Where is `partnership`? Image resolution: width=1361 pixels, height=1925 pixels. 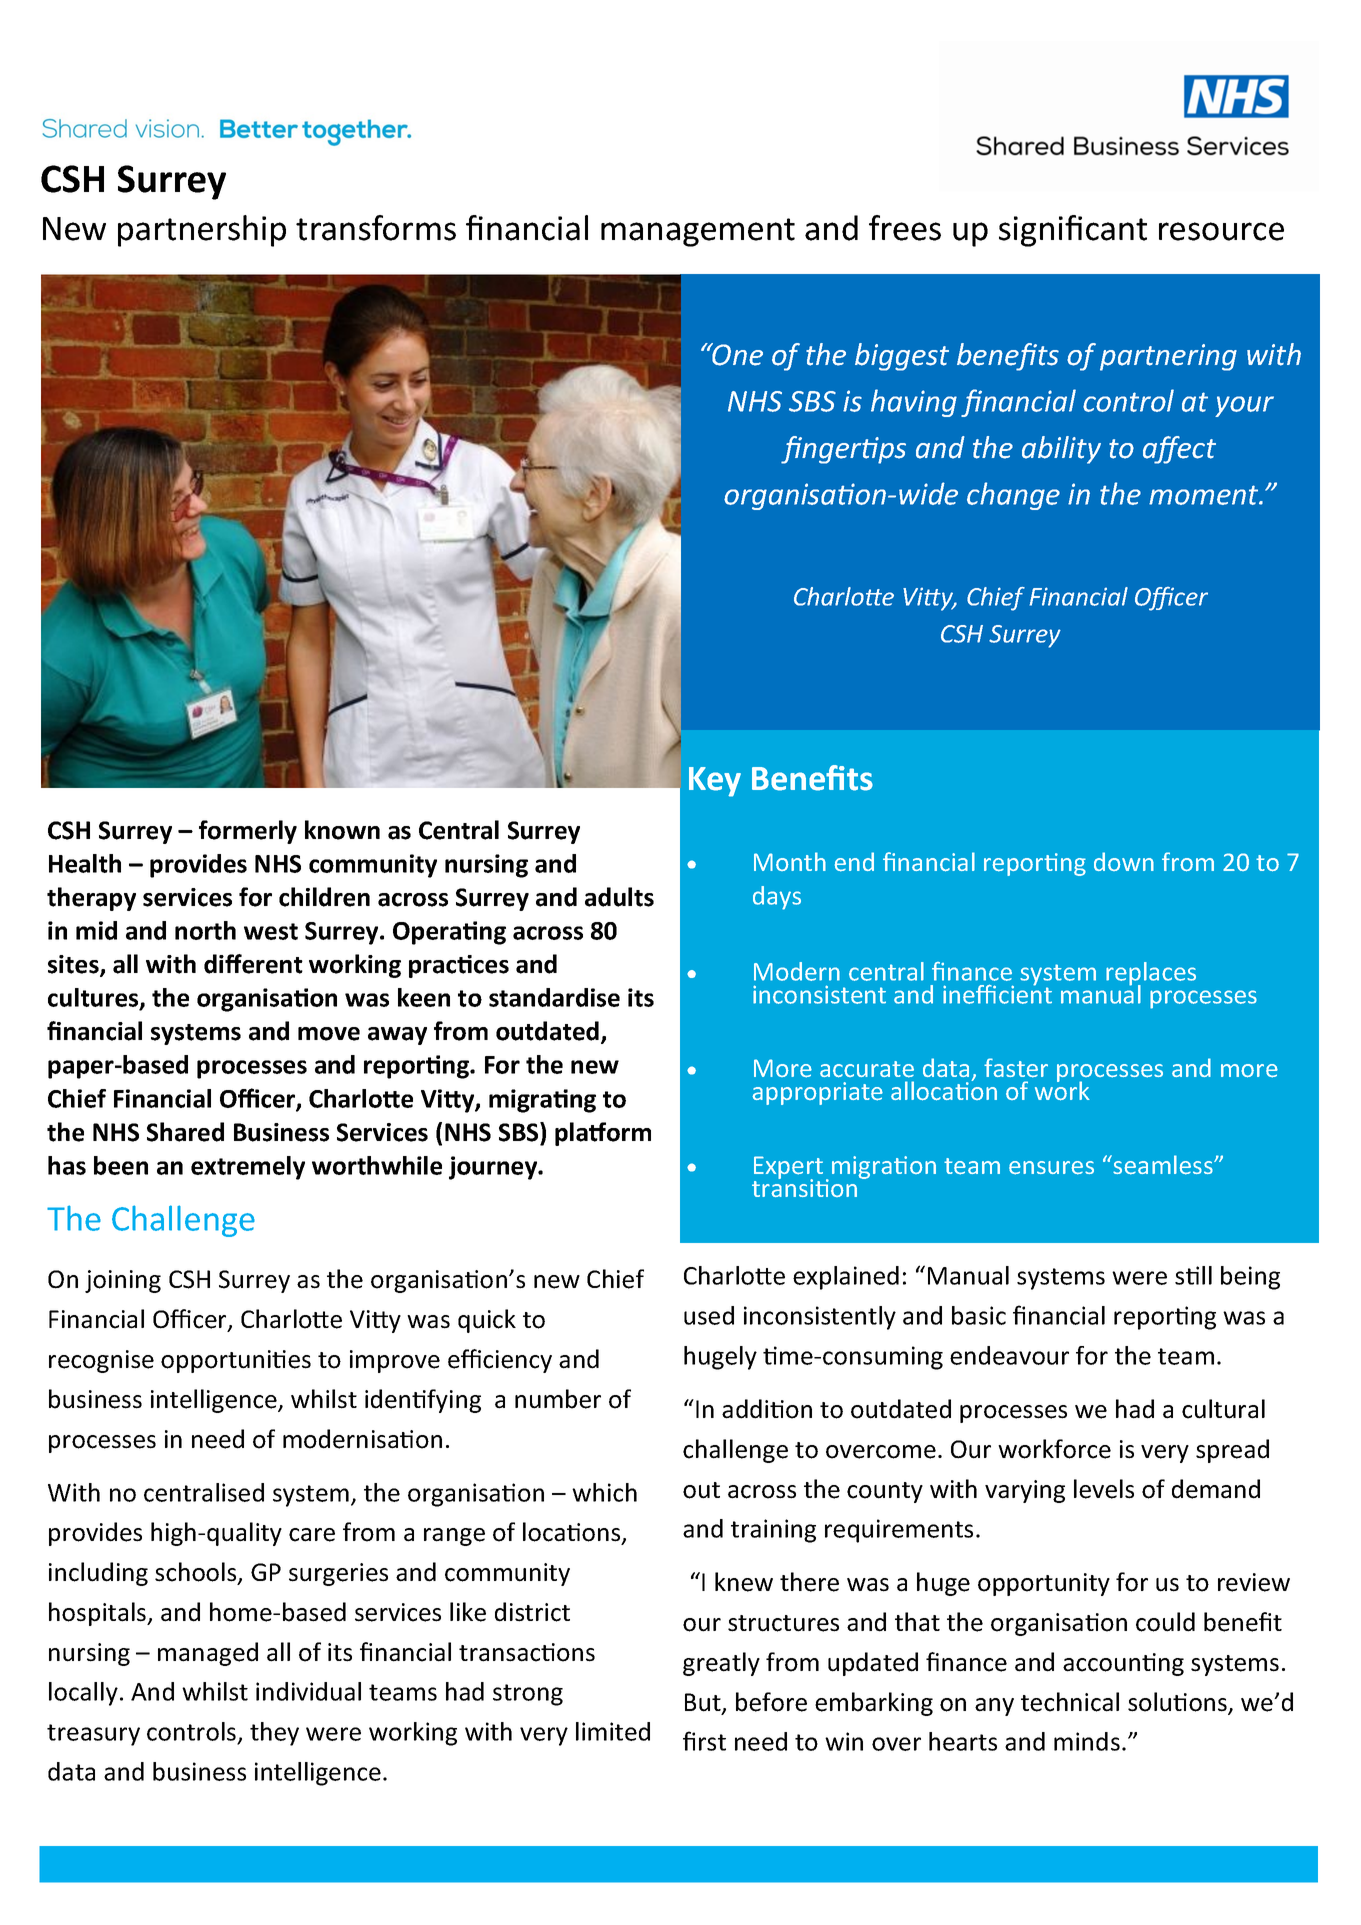
partnership is located at coordinates (202, 231).
